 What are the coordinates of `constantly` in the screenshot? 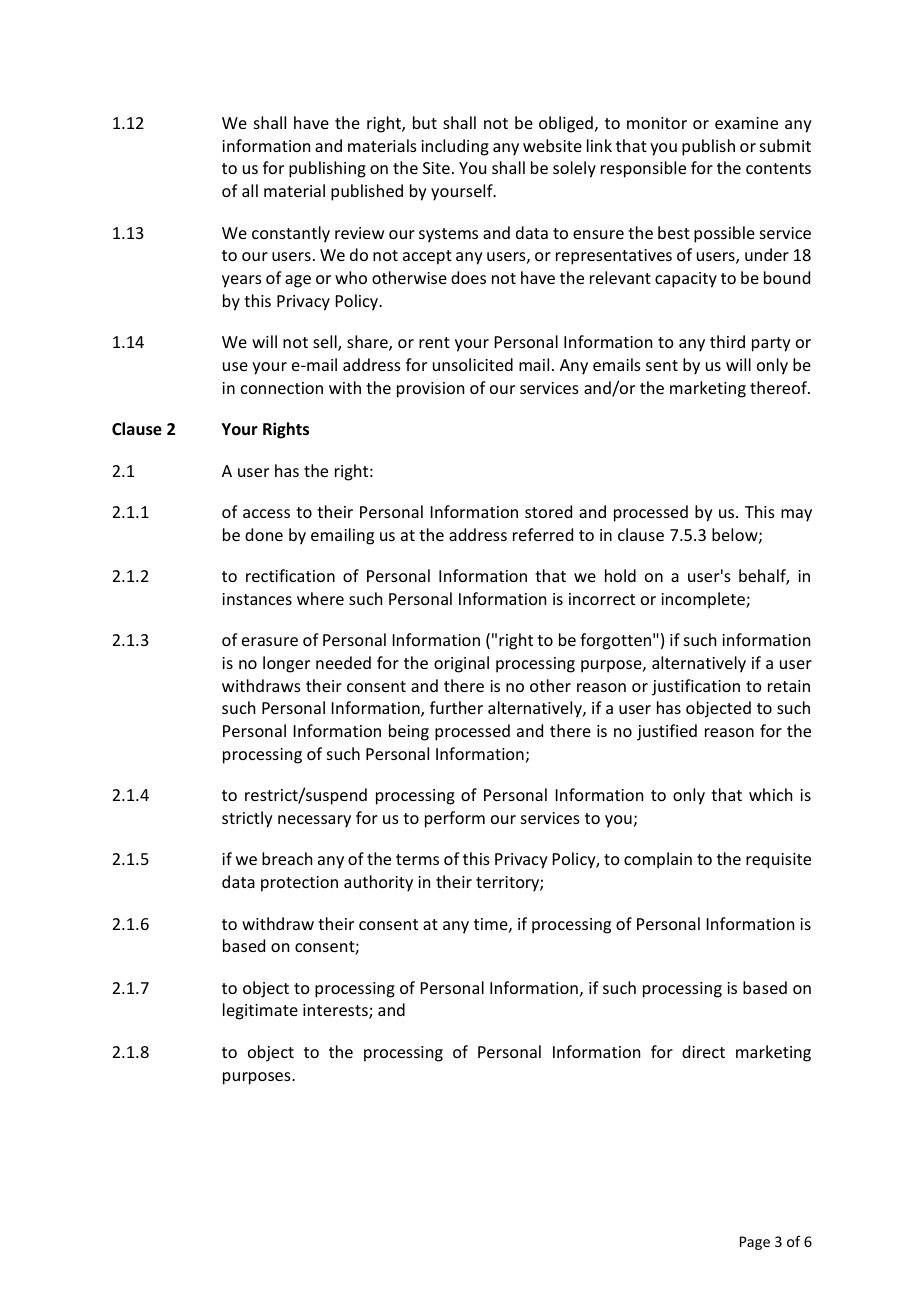 It's located at (291, 234).
